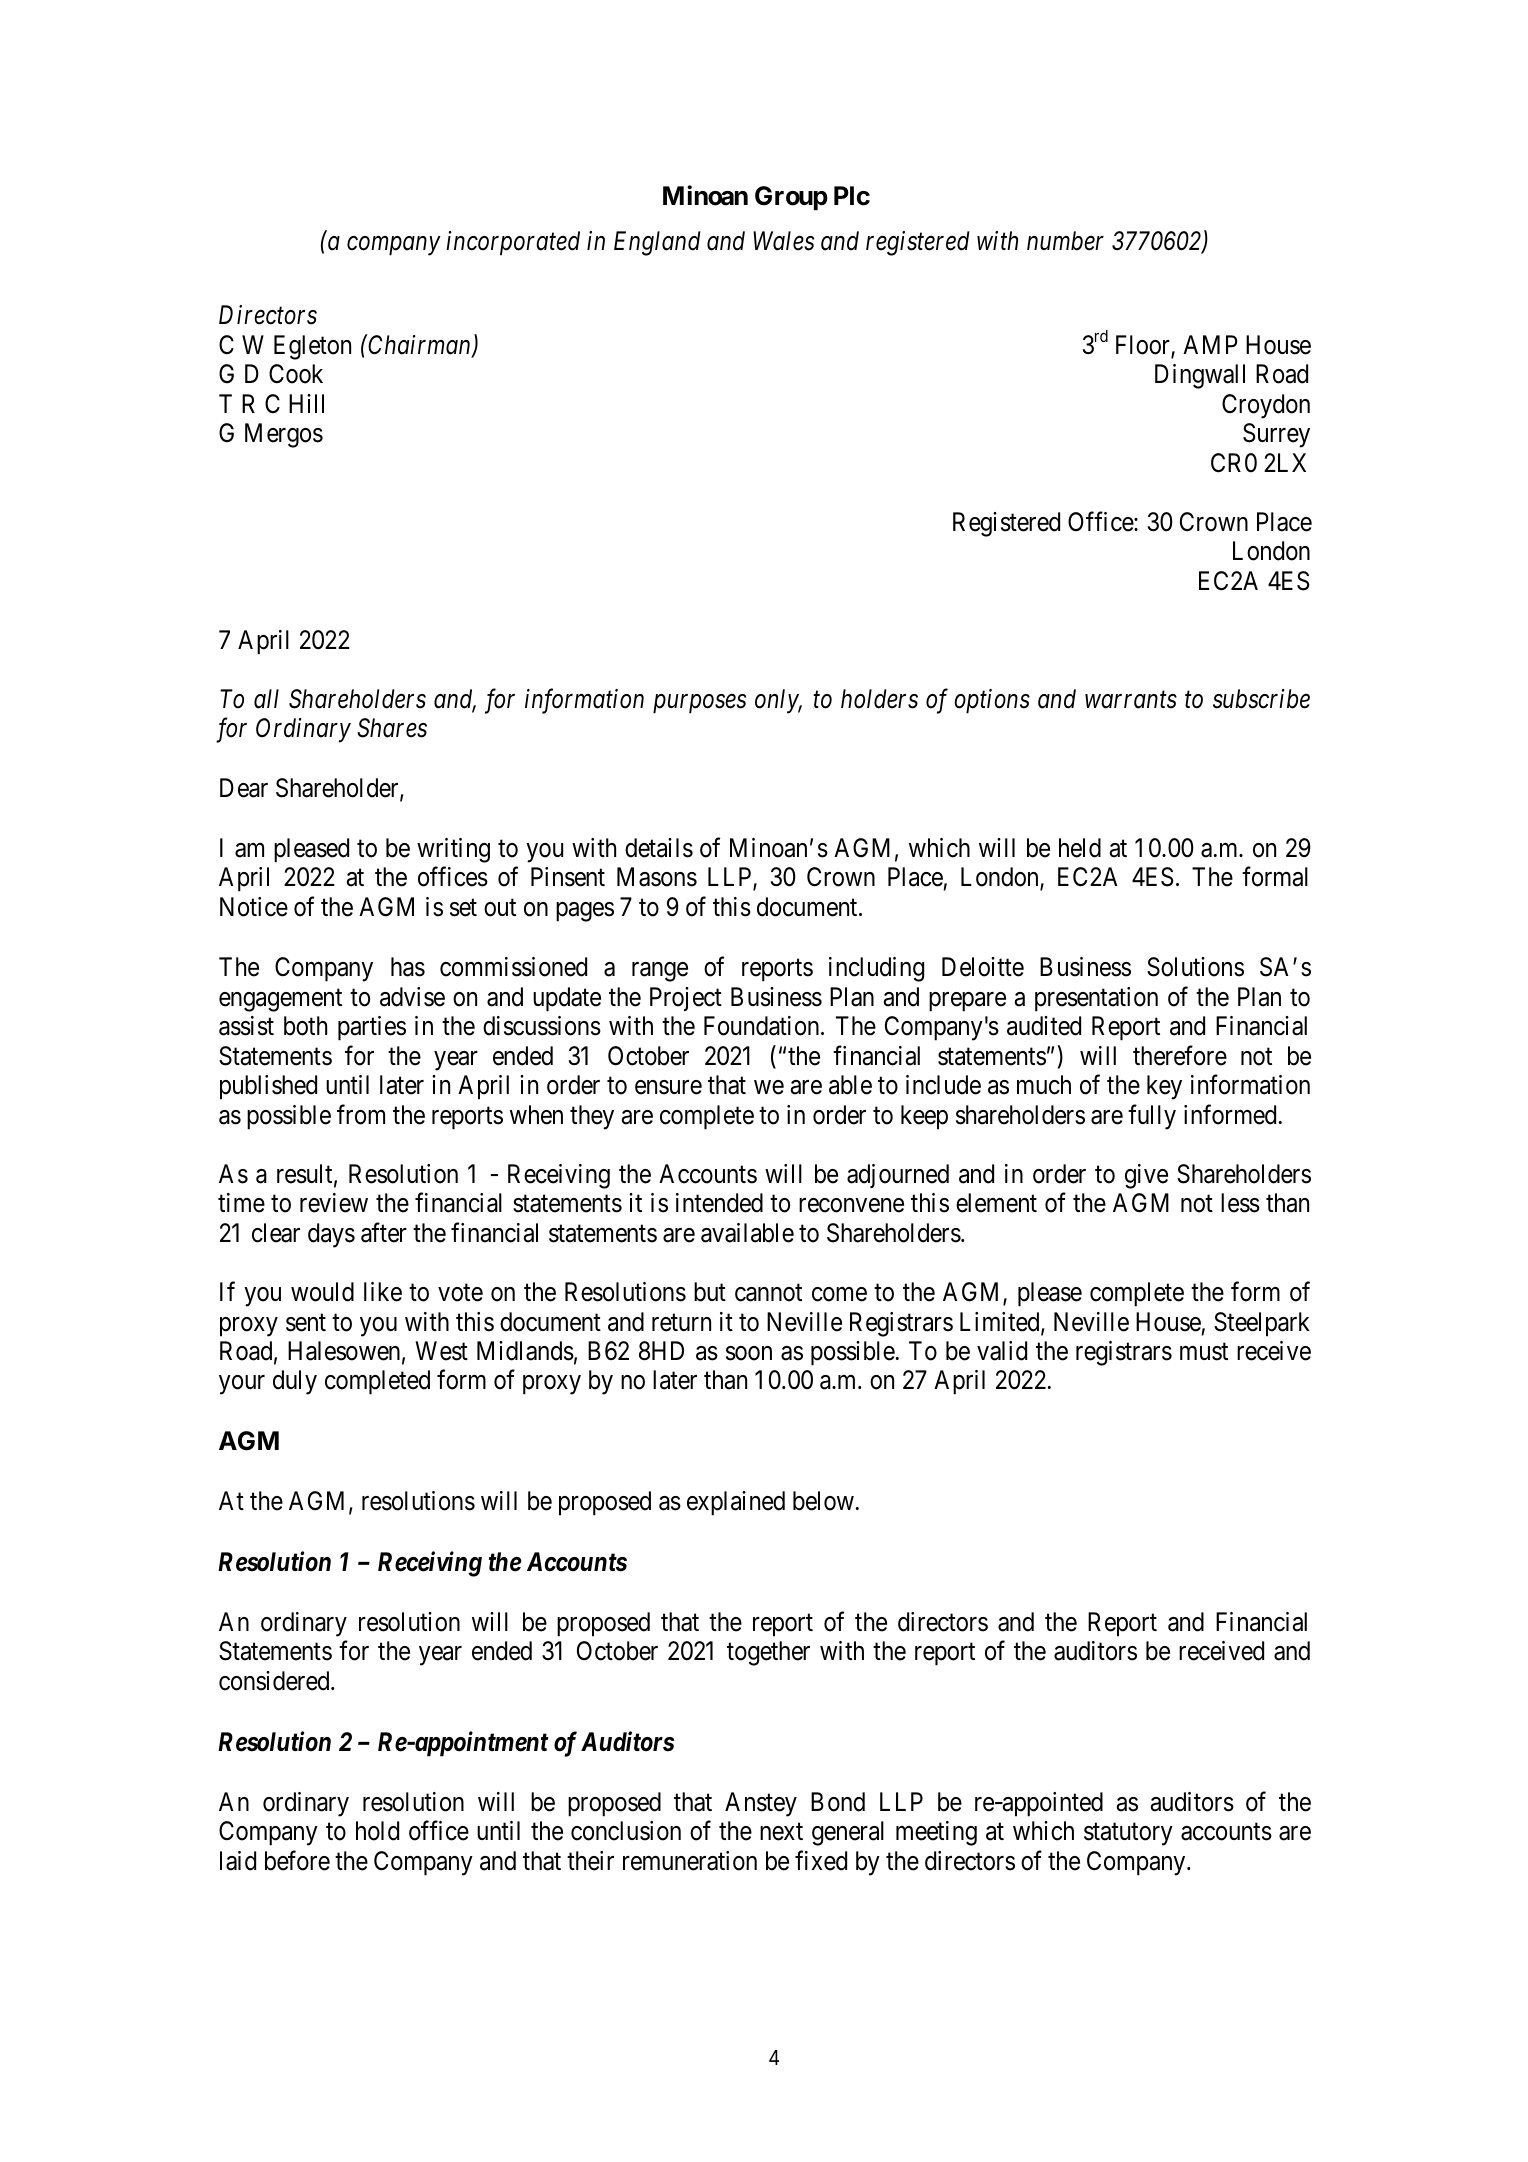 This document has width=1528, height=2162. Describe the element at coordinates (306, 403) in the document. I see `Hill` at that location.
